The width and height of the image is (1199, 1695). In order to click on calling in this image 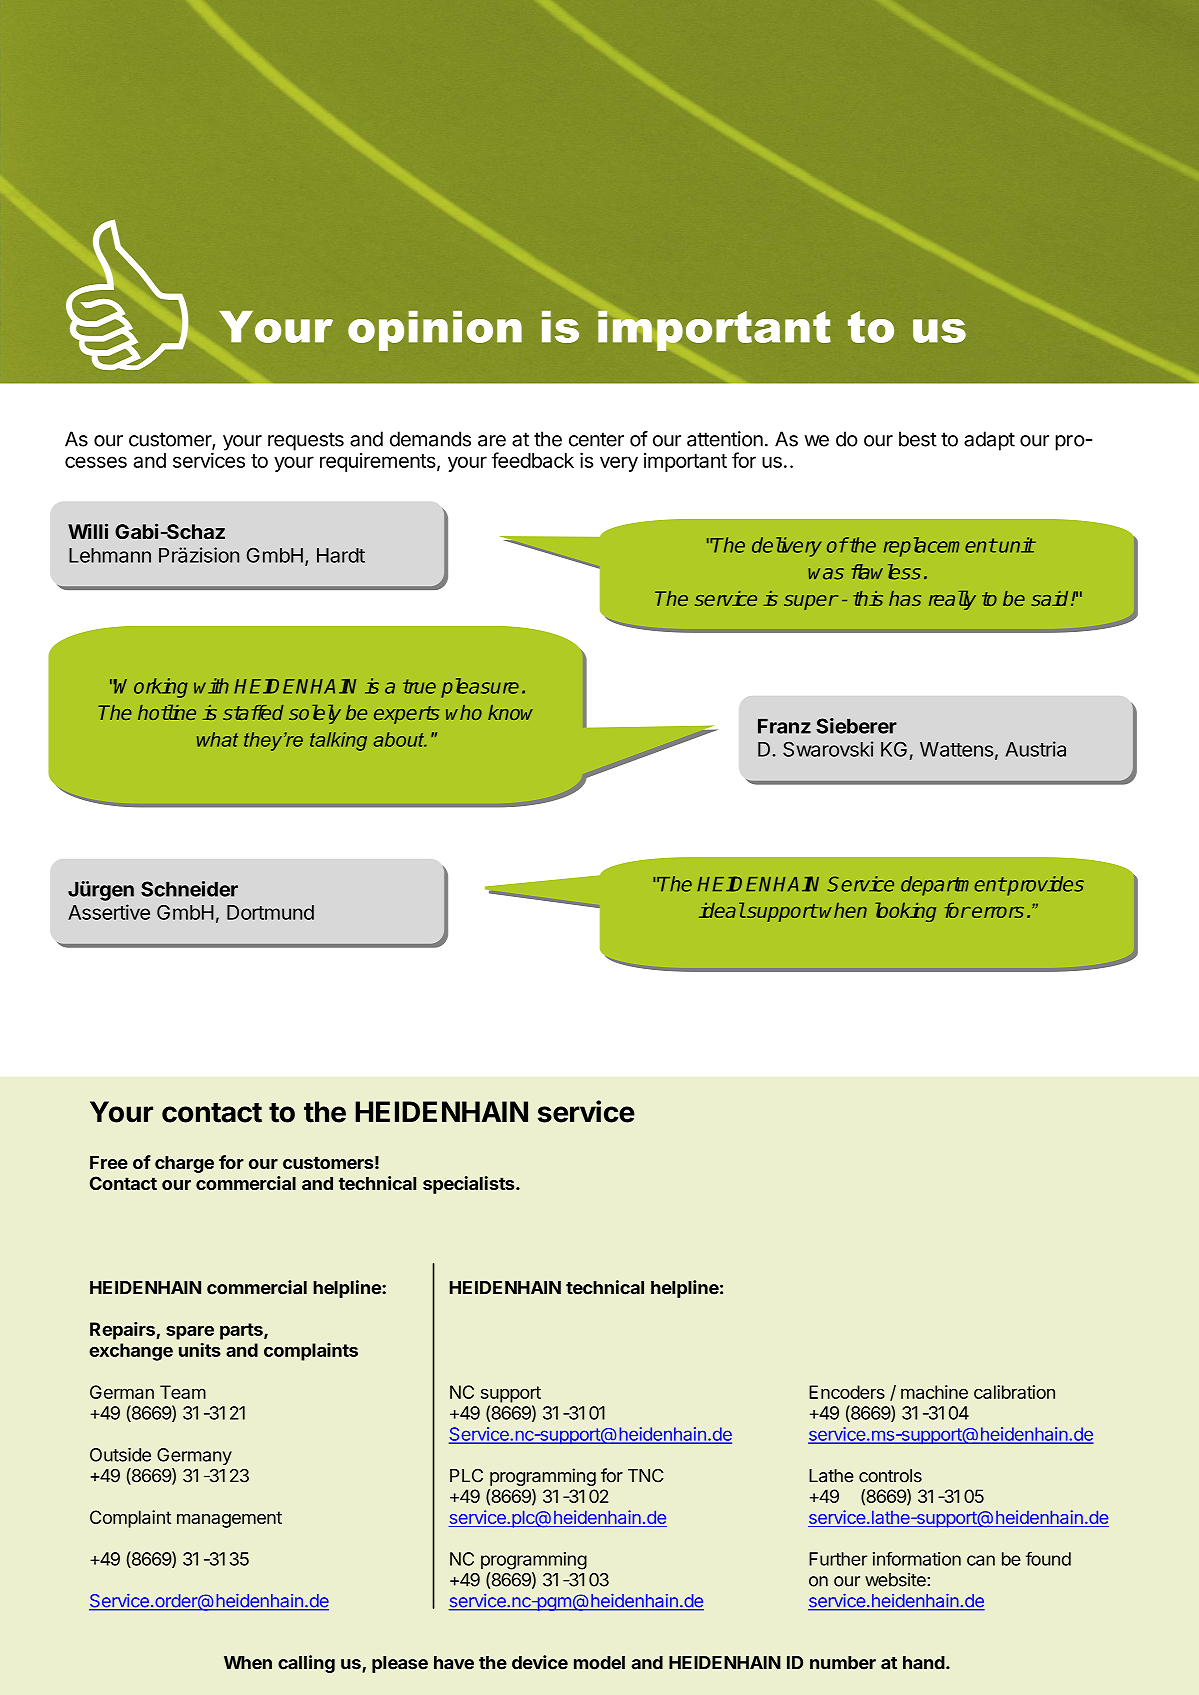, I will do `click(306, 1664)`.
